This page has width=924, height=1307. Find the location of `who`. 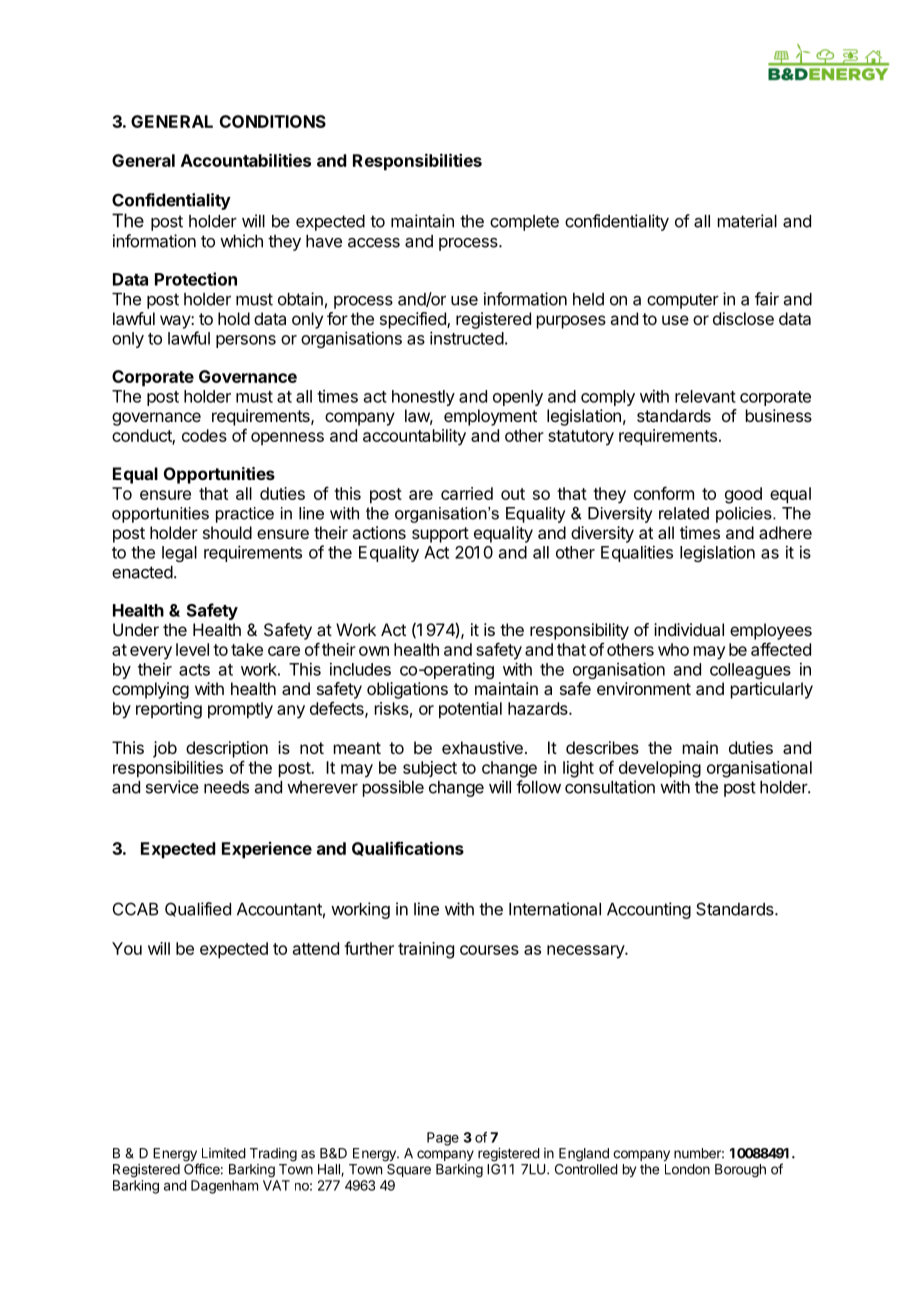

who is located at coordinates (673, 649).
